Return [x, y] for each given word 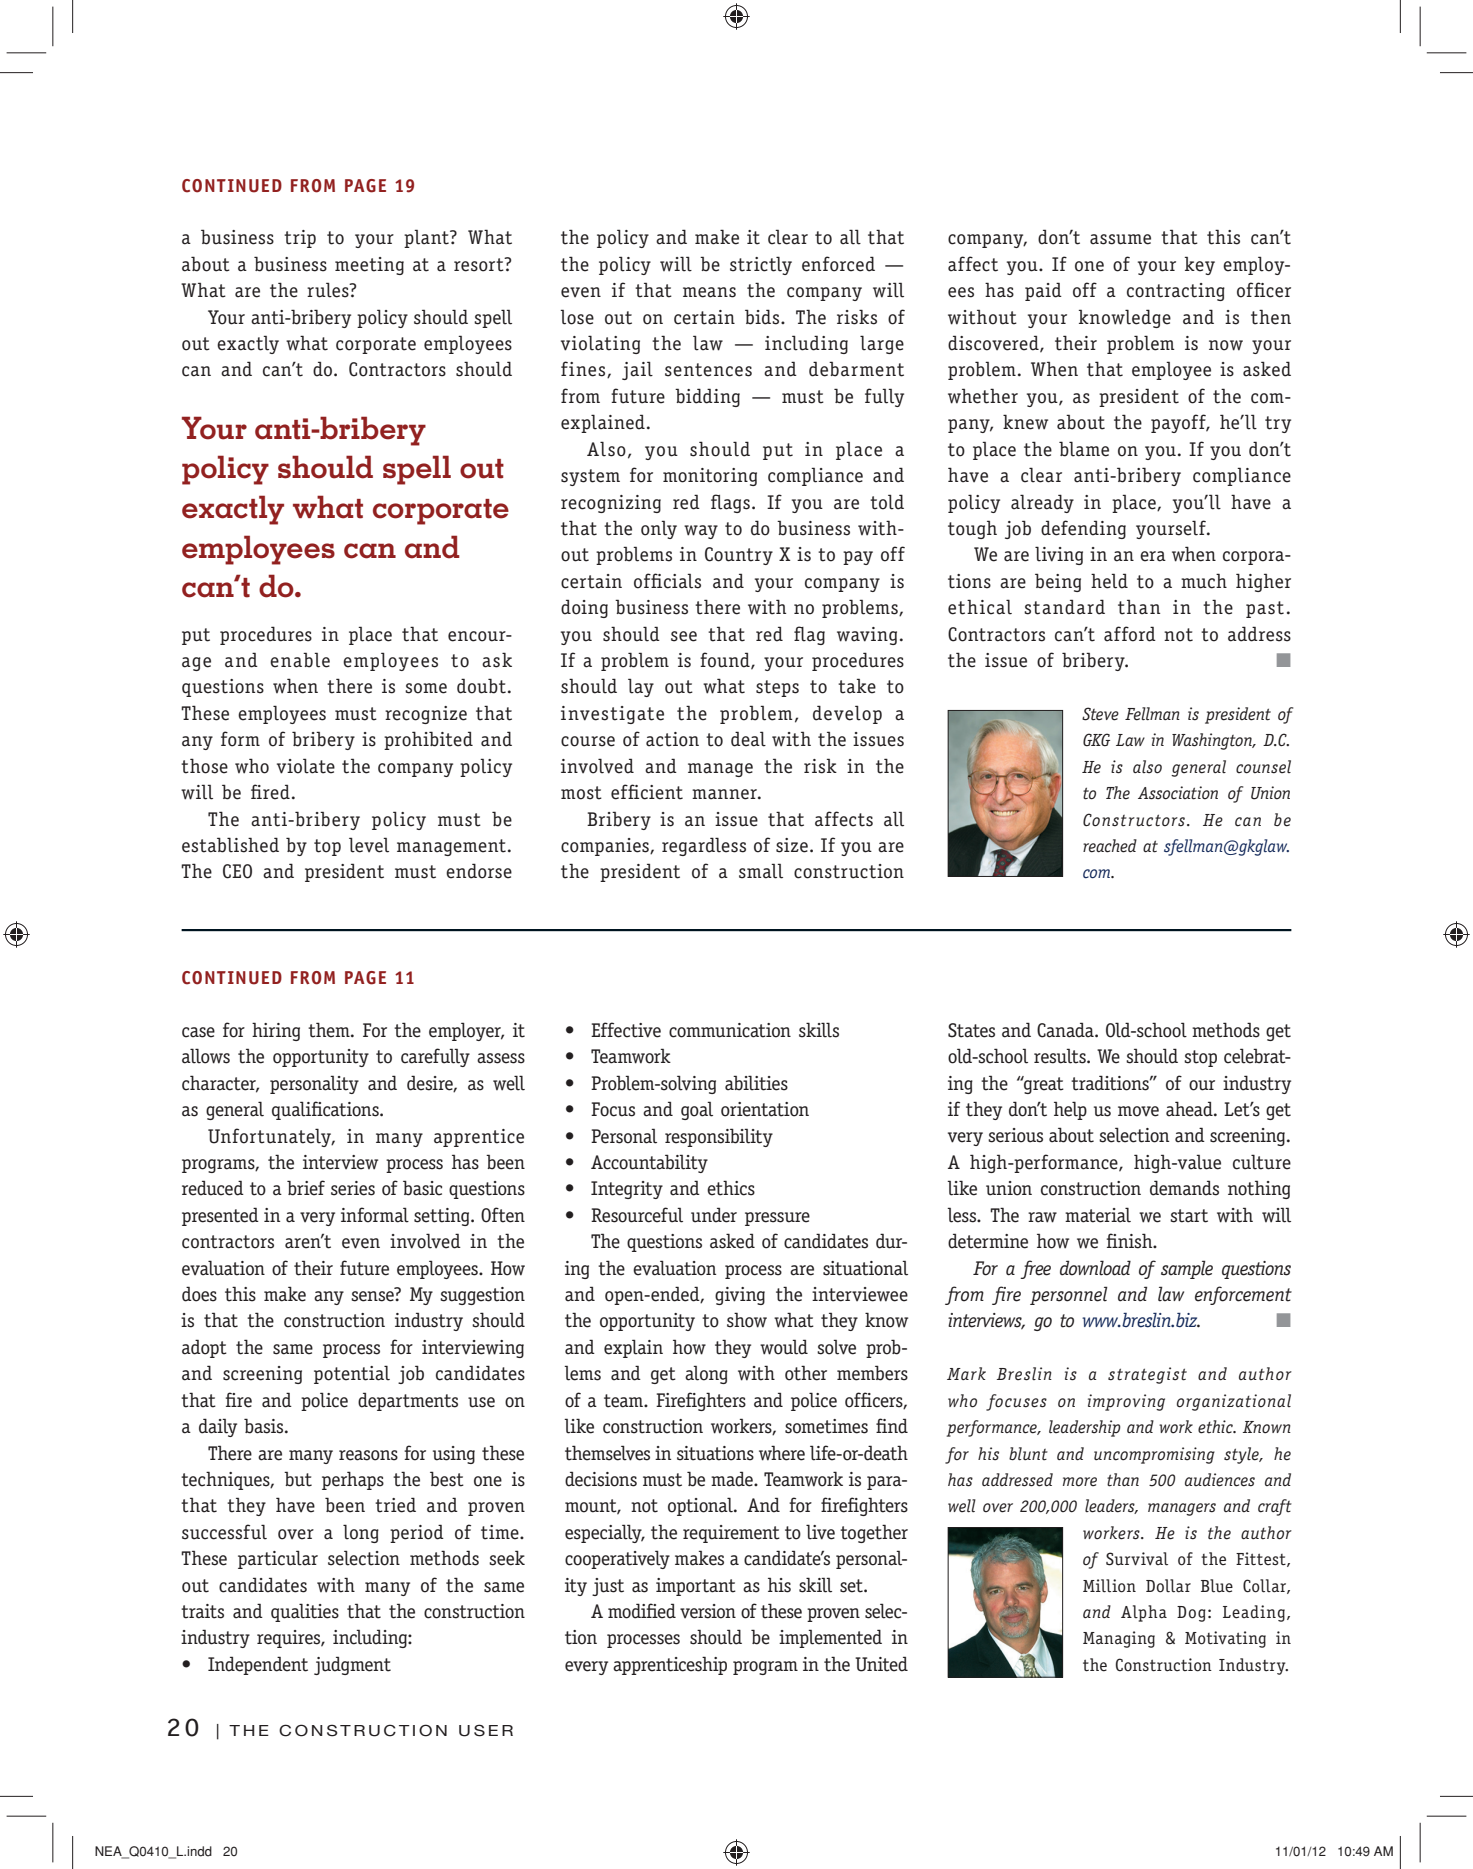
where [782, 1453]
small [761, 871]
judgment [352, 1665]
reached [1110, 846]
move [1138, 1111]
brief [306, 1188]
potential [352, 1374]
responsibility [719, 1137]
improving [1126, 1402]
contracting [1176, 292]
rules [329, 290]
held [1109, 581]
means [709, 292]
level [369, 845]
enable [300, 660]
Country [739, 556]
